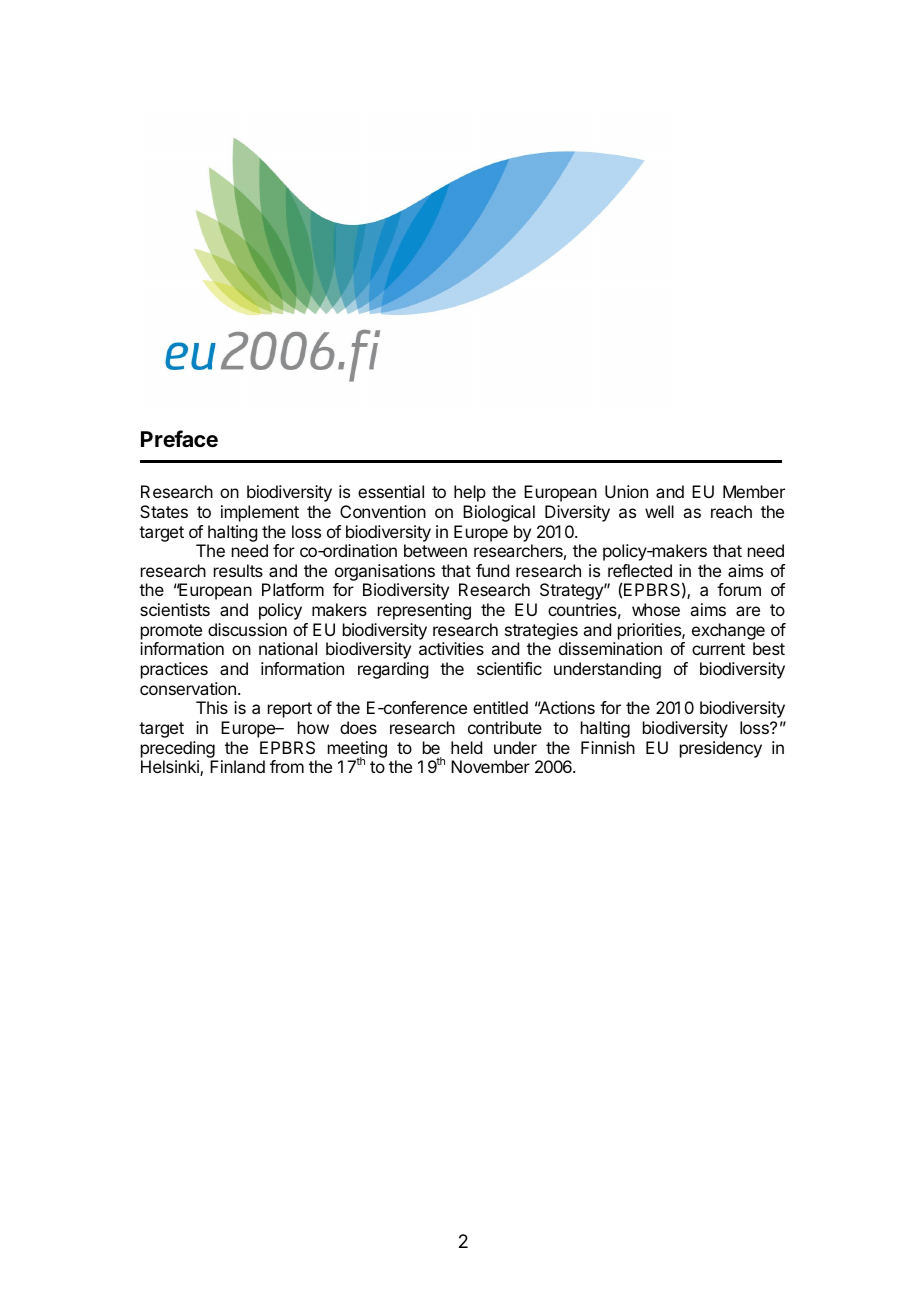 Image resolution: width=924 pixels, height=1308 pixels. Describe the element at coordinates (470, 493) in the page. I see `help` at that location.
